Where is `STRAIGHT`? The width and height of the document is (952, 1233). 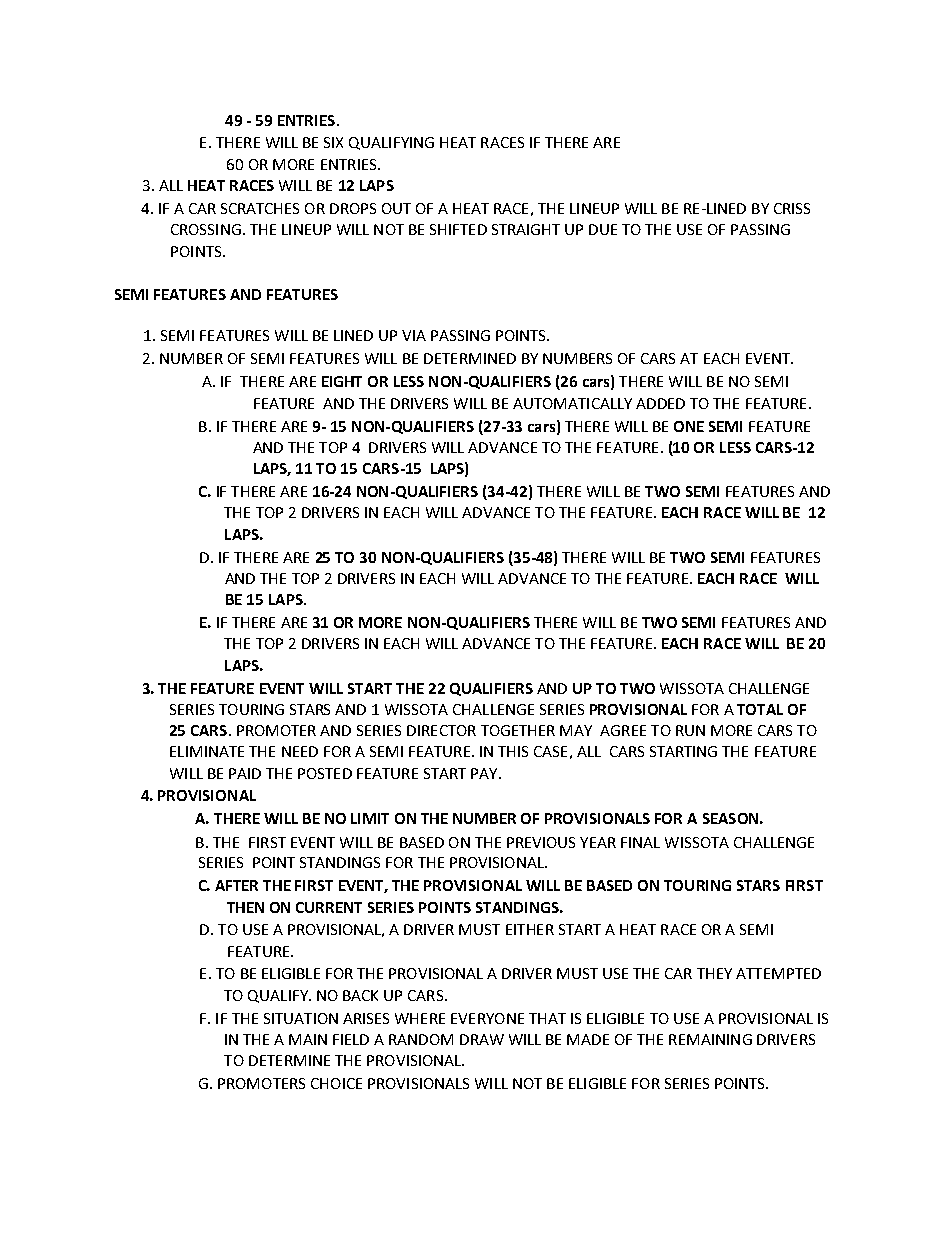
STRAIGHT is located at coordinates (526, 229).
